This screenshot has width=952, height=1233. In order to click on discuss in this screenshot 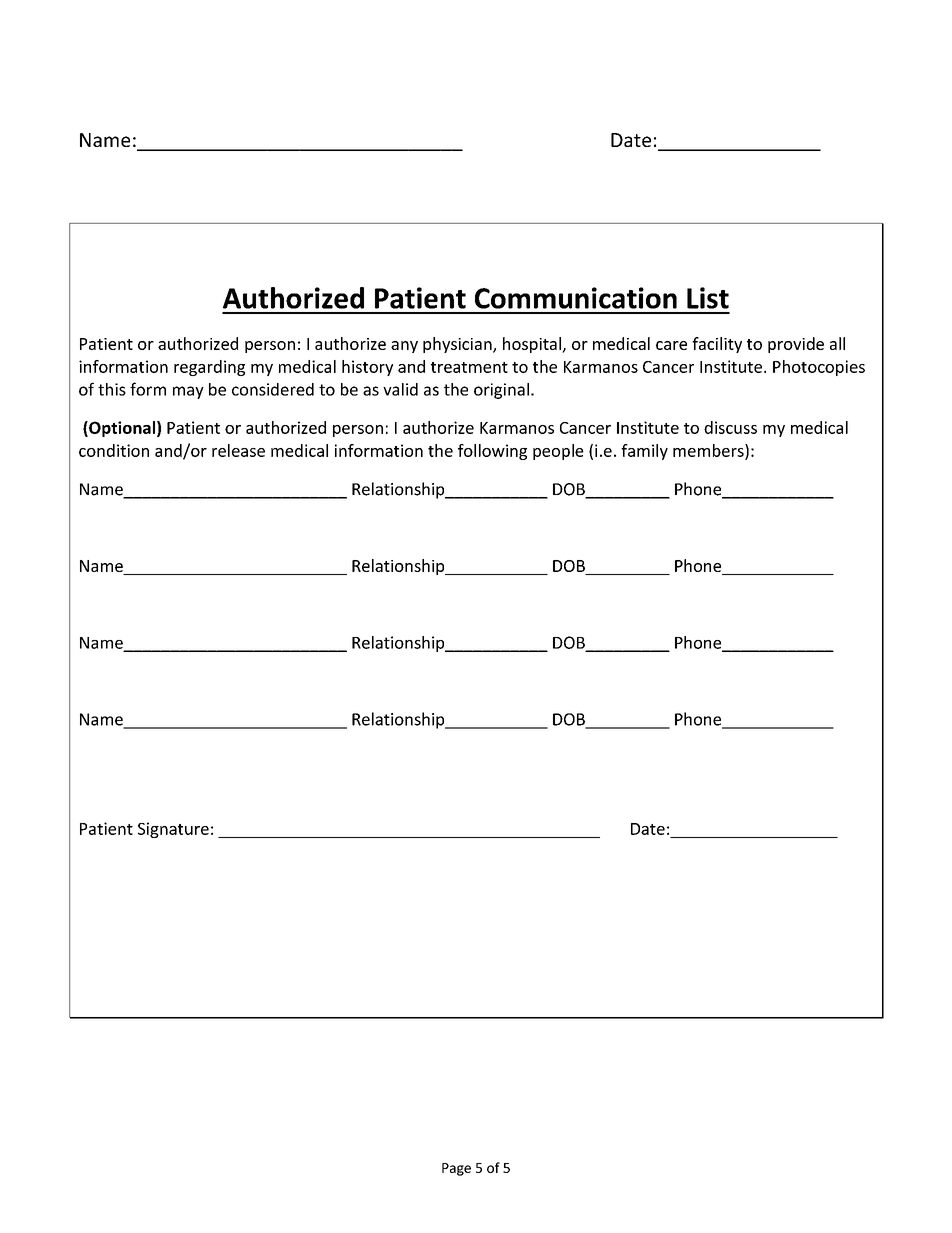, I will do `click(730, 427)`.
